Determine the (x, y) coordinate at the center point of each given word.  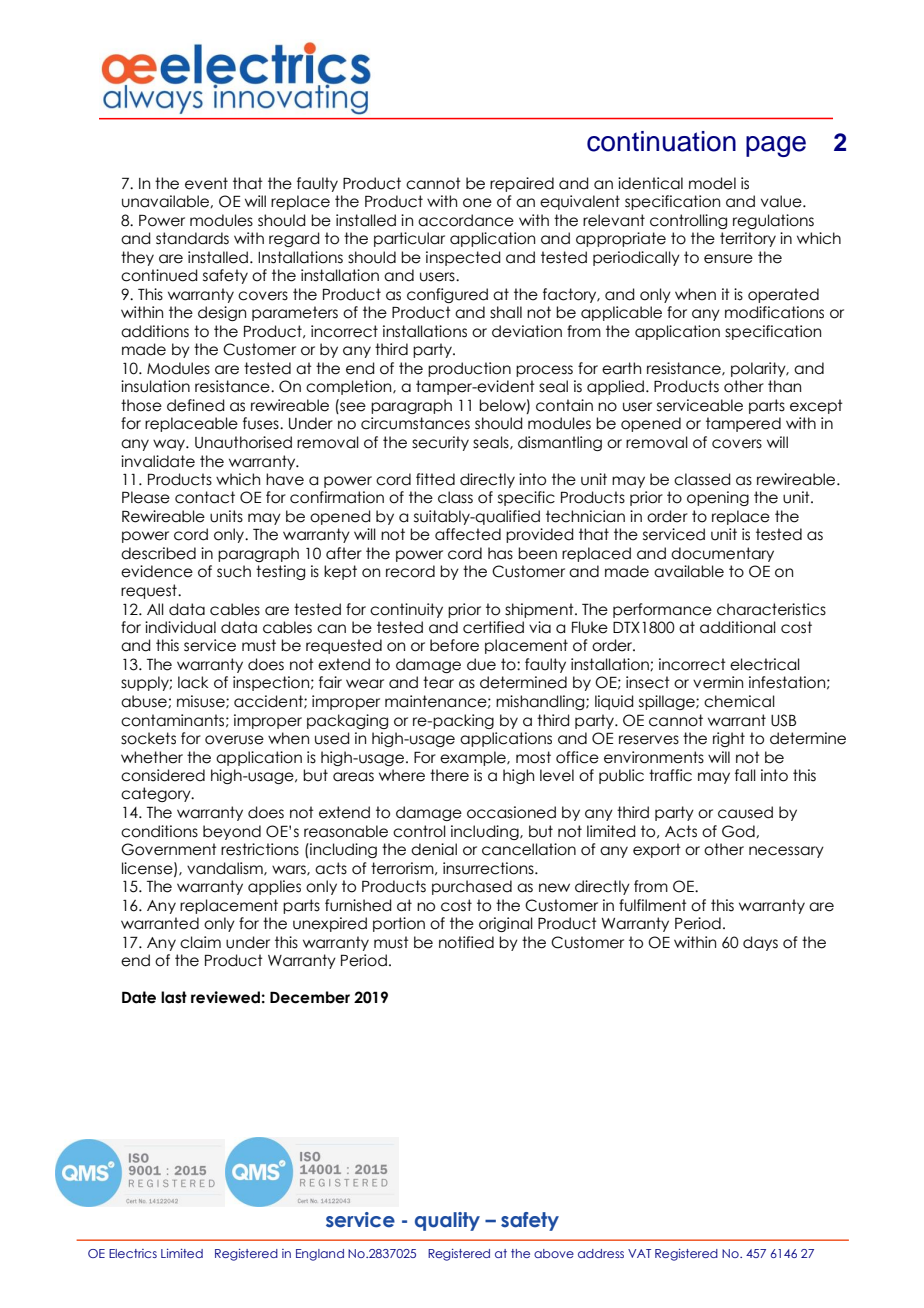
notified (466, 942)
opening (718, 498)
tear (438, 682)
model (712, 183)
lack (193, 682)
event (206, 183)
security (440, 443)
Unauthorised (243, 442)
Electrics (133, 1253)
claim (200, 942)
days (760, 943)
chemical (739, 701)
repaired (522, 184)
